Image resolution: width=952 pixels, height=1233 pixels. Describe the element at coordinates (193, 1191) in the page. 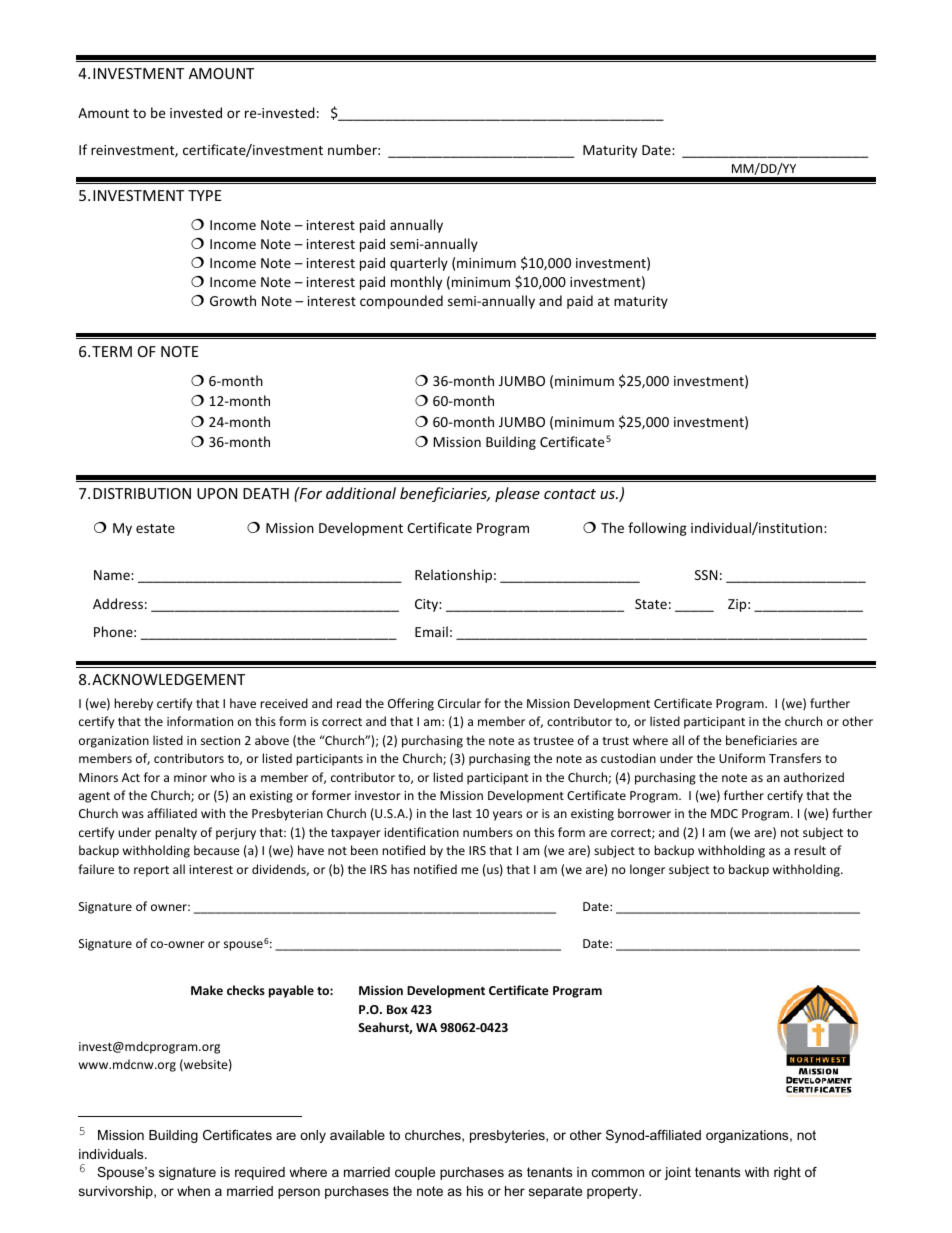

I see `when` at that location.
